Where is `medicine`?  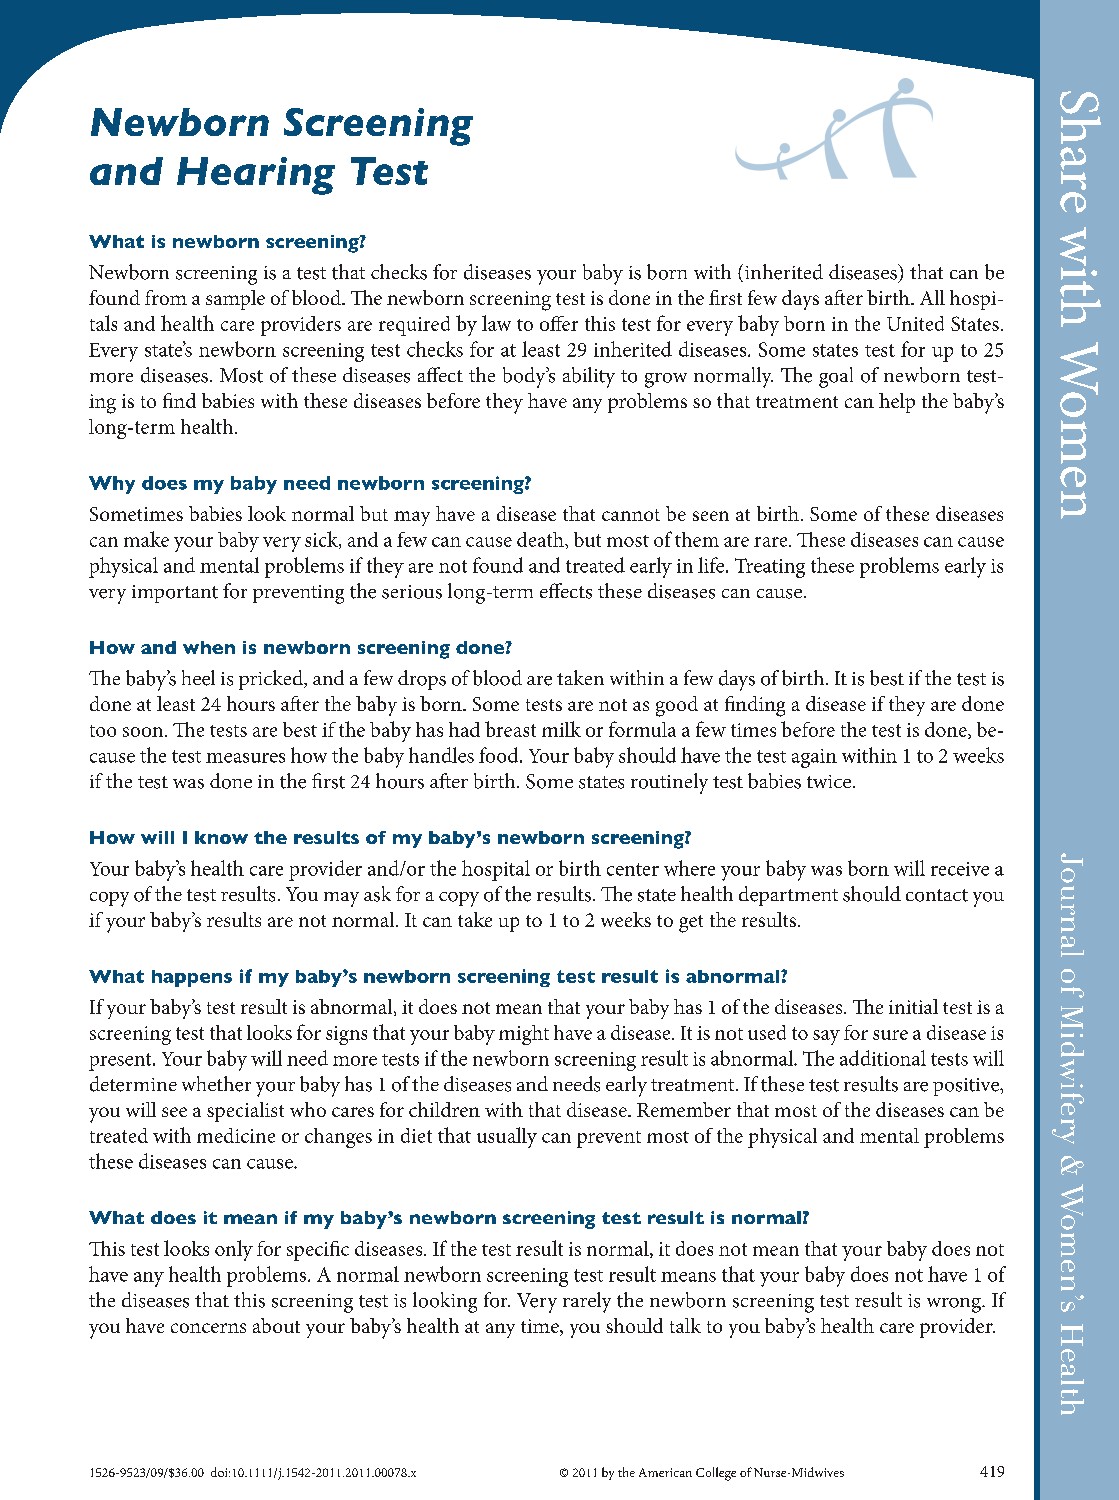
medicine is located at coordinates (236, 1135).
